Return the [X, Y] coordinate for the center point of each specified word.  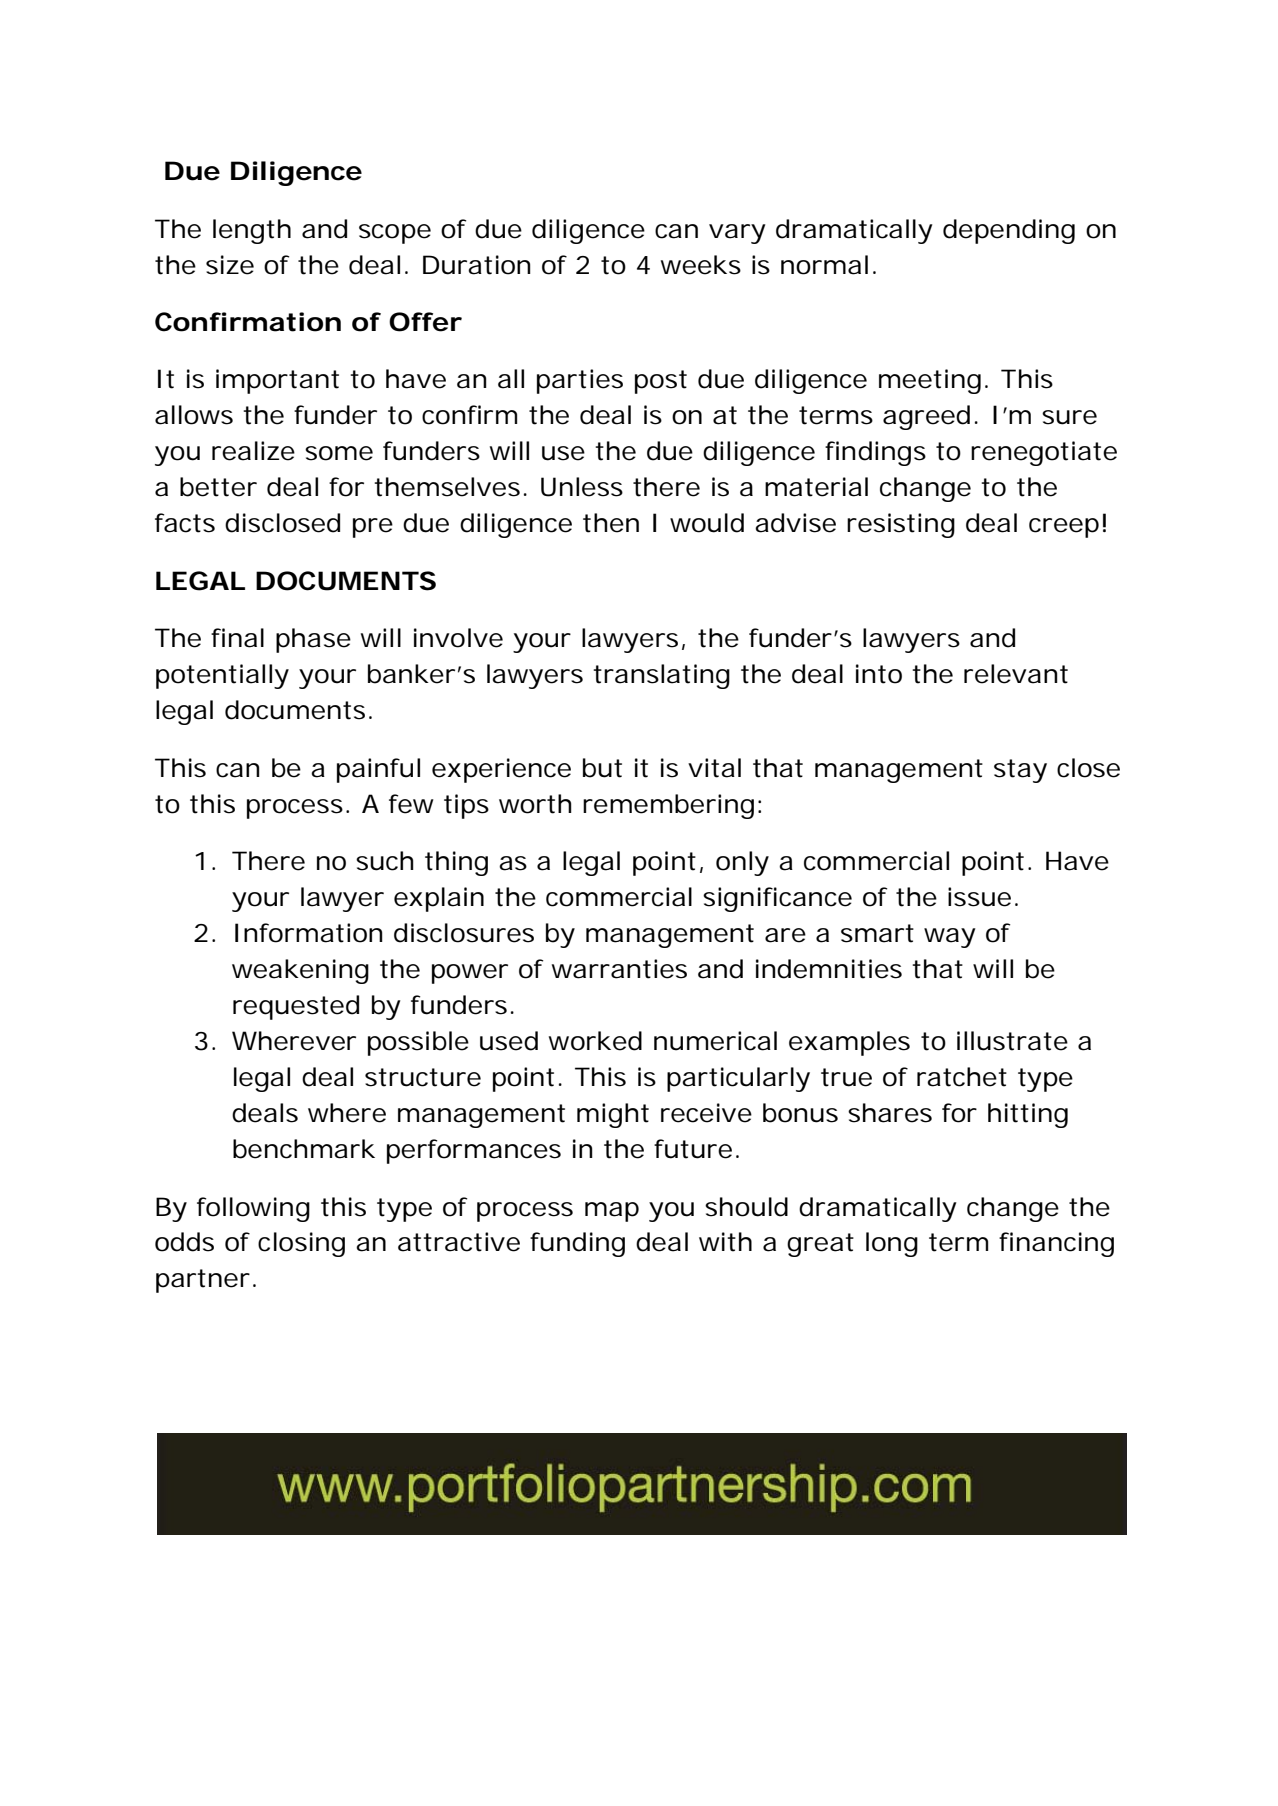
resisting [901, 525]
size [230, 265]
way [950, 938]
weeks [701, 265]
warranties [619, 969]
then [611, 523]
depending [1009, 231]
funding [577, 1244]
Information [309, 933]
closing [301, 1244]
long [892, 1244]
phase [313, 640]
